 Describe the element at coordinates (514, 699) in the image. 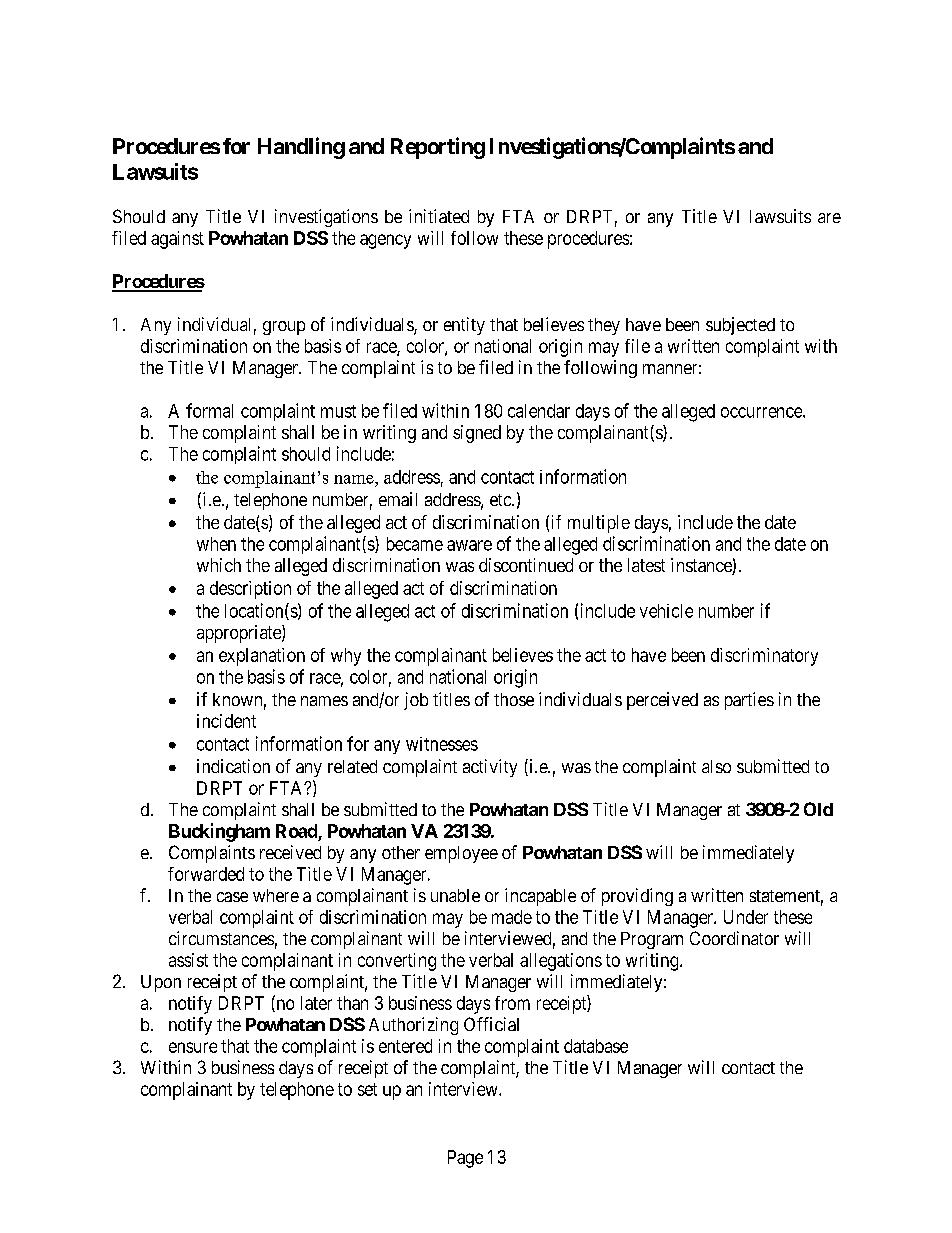

I see `those` at that location.
